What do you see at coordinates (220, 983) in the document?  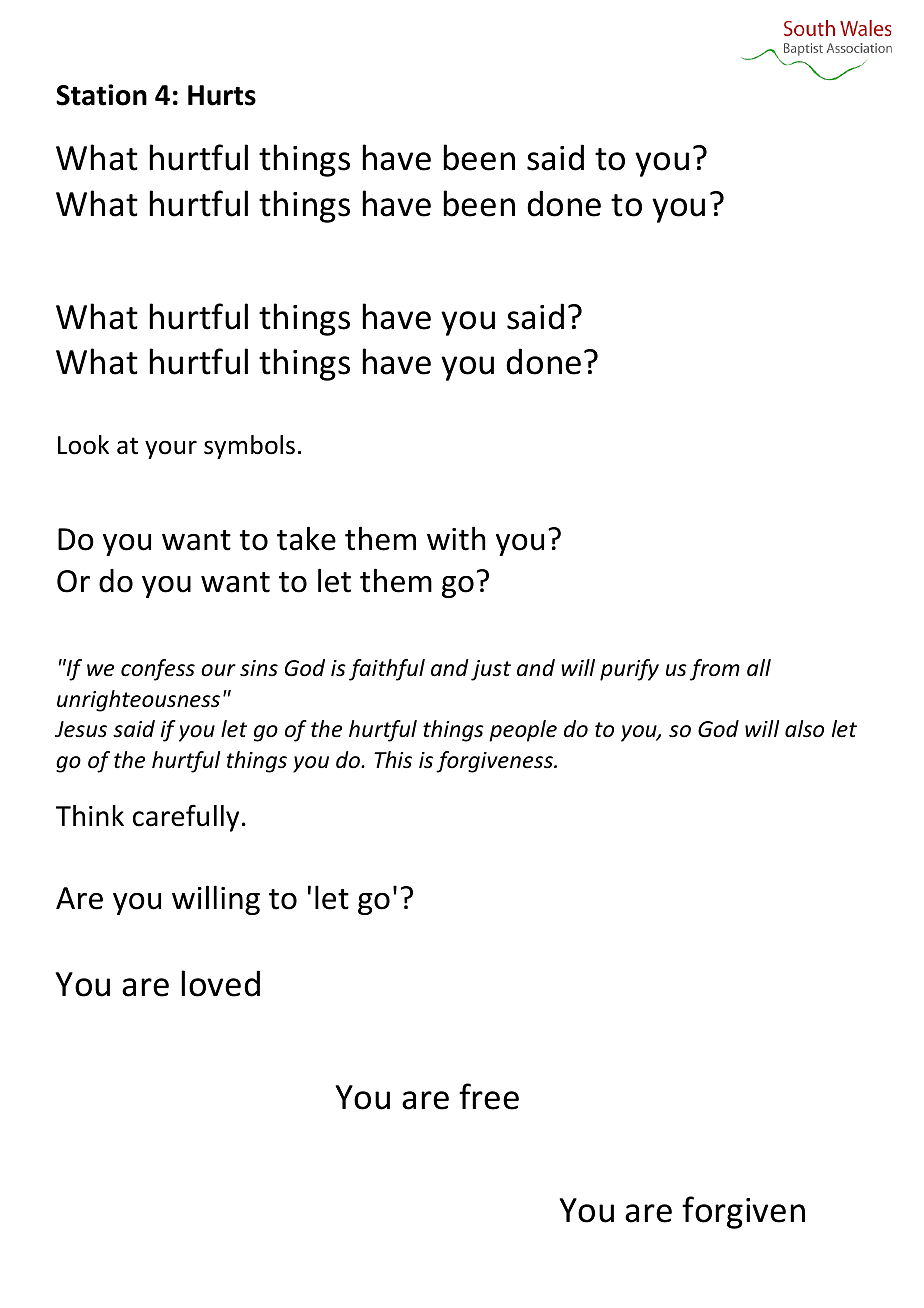 I see `loved` at bounding box center [220, 983].
